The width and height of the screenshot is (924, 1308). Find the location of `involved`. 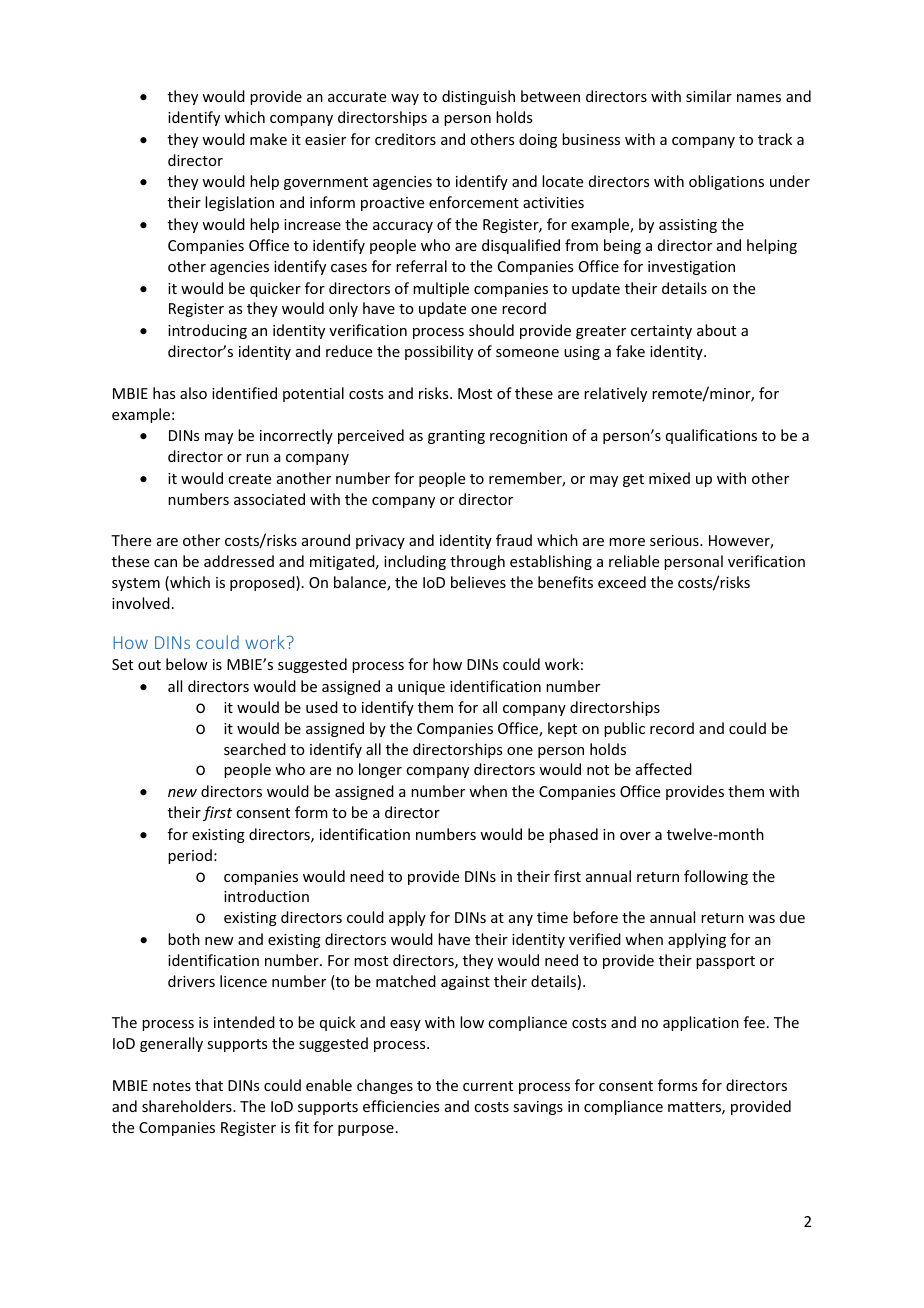

involved is located at coordinates (141, 603).
